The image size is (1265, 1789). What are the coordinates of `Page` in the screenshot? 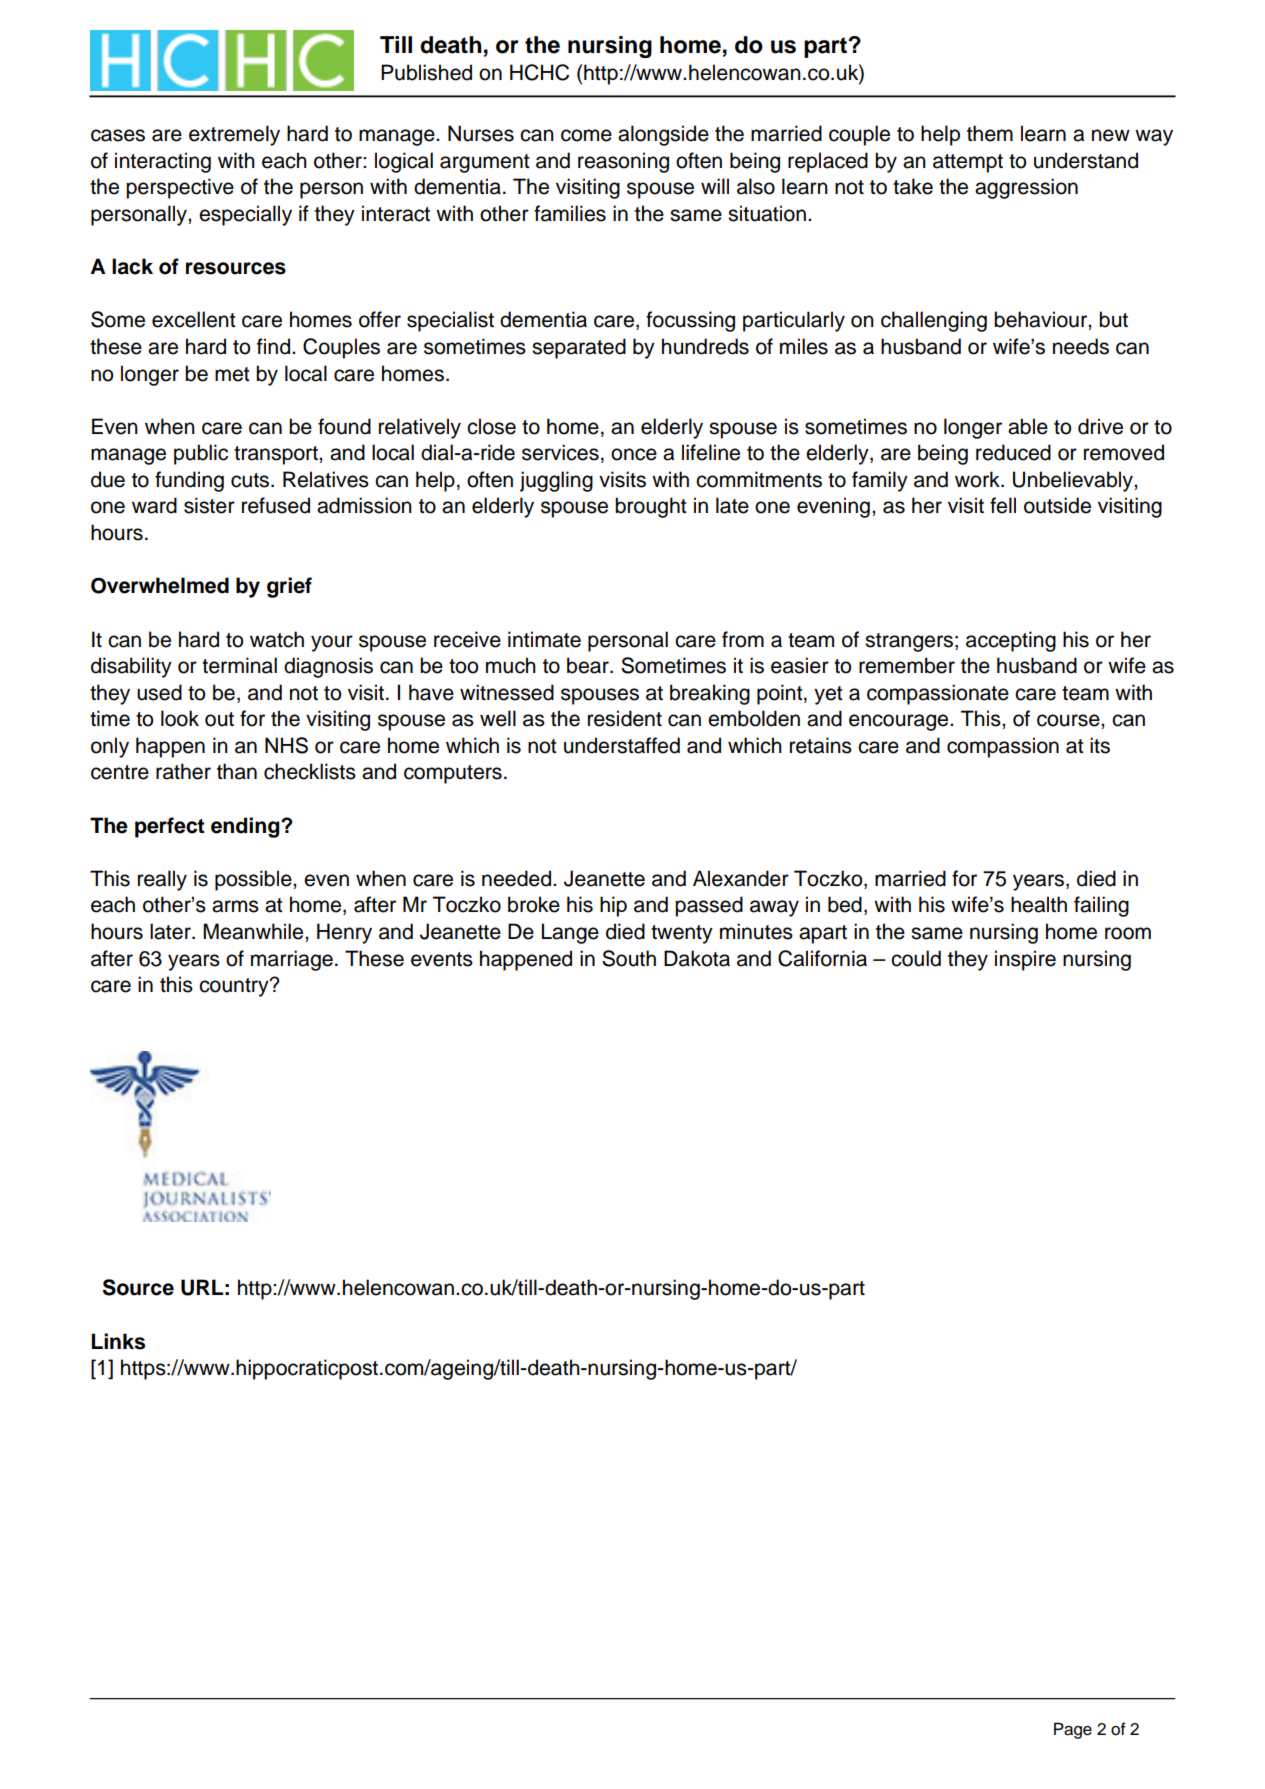 It's located at (1073, 1730).
